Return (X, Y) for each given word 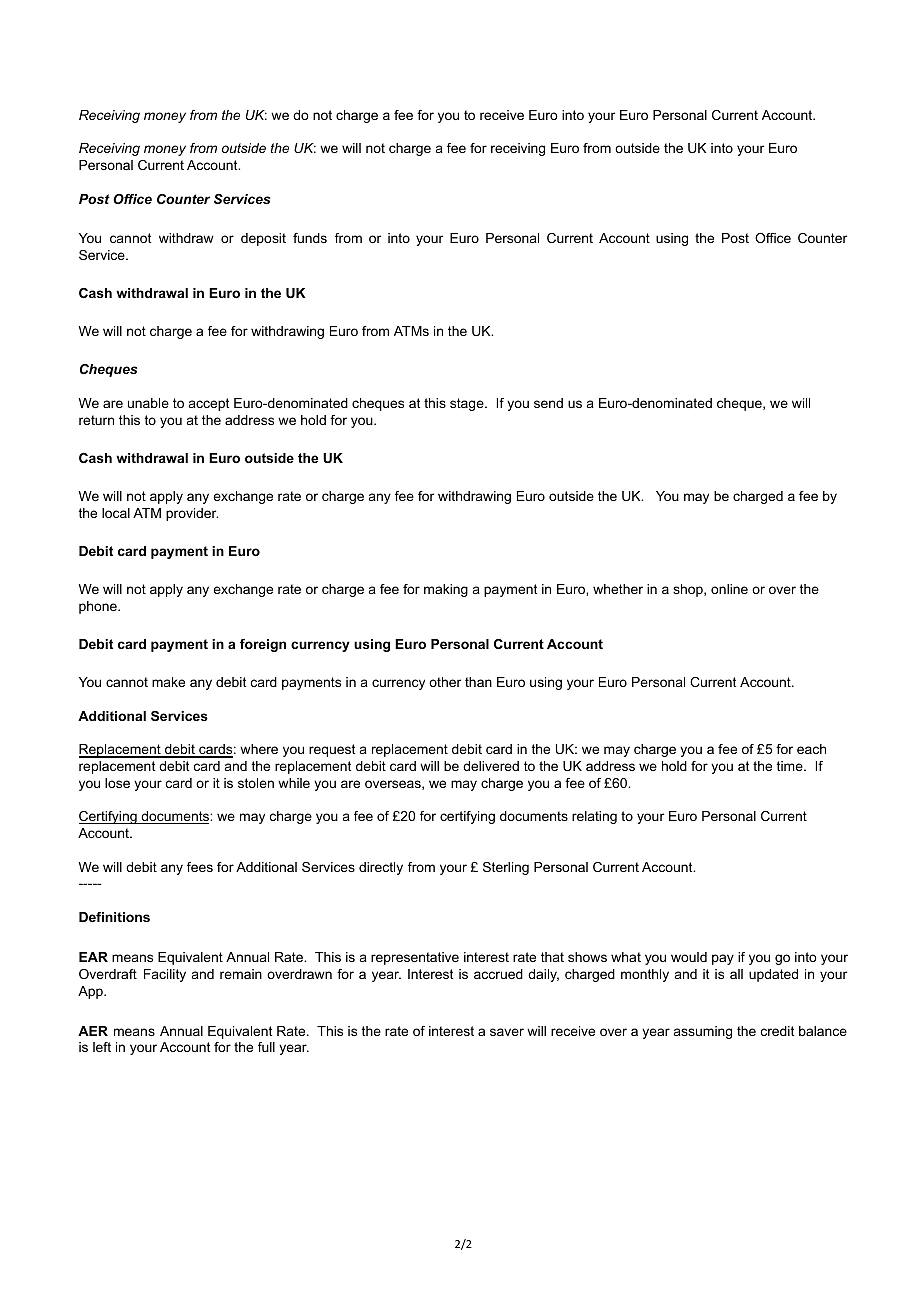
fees (200, 867)
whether (618, 589)
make (168, 682)
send (548, 403)
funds (310, 238)
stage (468, 404)
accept (209, 404)
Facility (165, 975)
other (445, 682)
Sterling (506, 868)
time (791, 766)
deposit (263, 239)
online (729, 589)
